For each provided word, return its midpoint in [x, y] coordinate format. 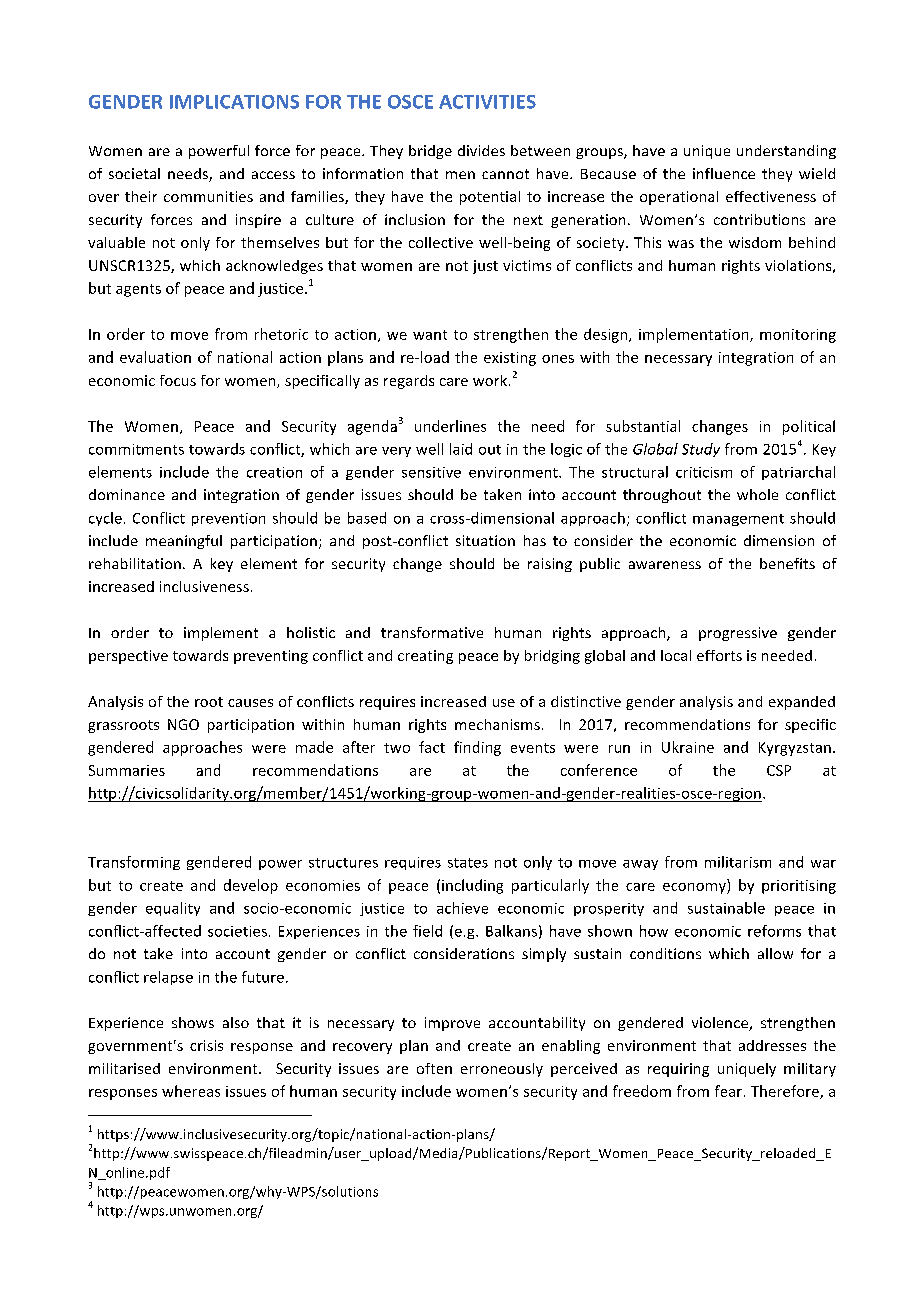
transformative [432, 632]
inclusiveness [204, 586]
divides [481, 150]
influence [724, 173]
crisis [206, 1045]
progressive [738, 634]
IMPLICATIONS [234, 102]
